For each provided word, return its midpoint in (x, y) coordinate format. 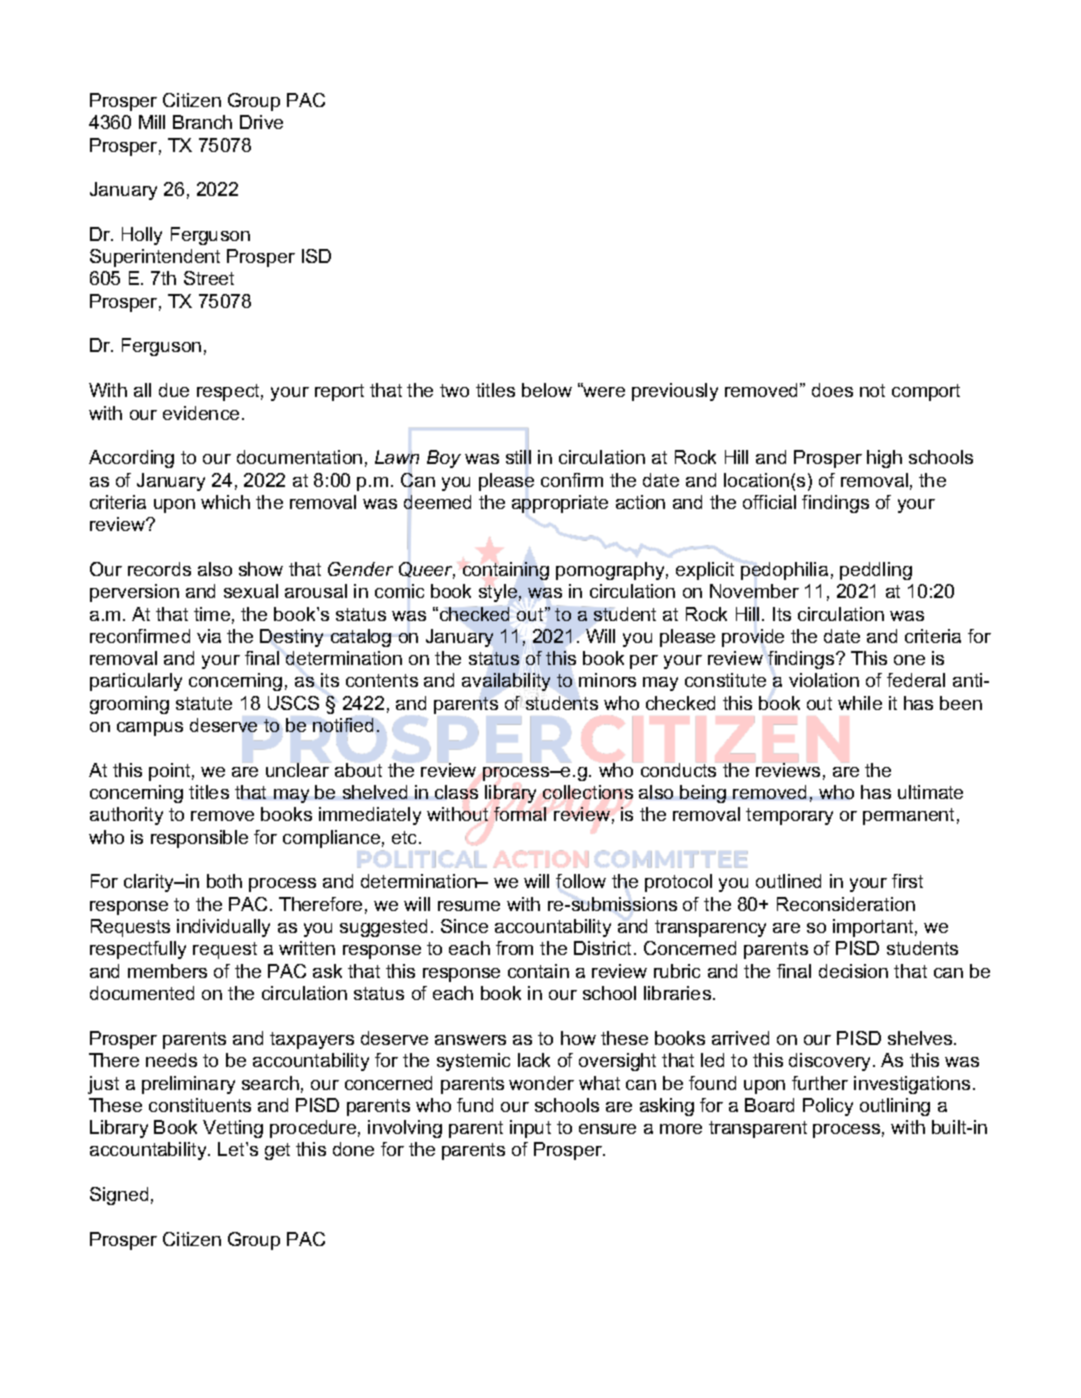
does (832, 390)
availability (506, 683)
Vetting (233, 1129)
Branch (202, 122)
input (530, 1129)
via (209, 636)
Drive (261, 122)
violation (824, 680)
